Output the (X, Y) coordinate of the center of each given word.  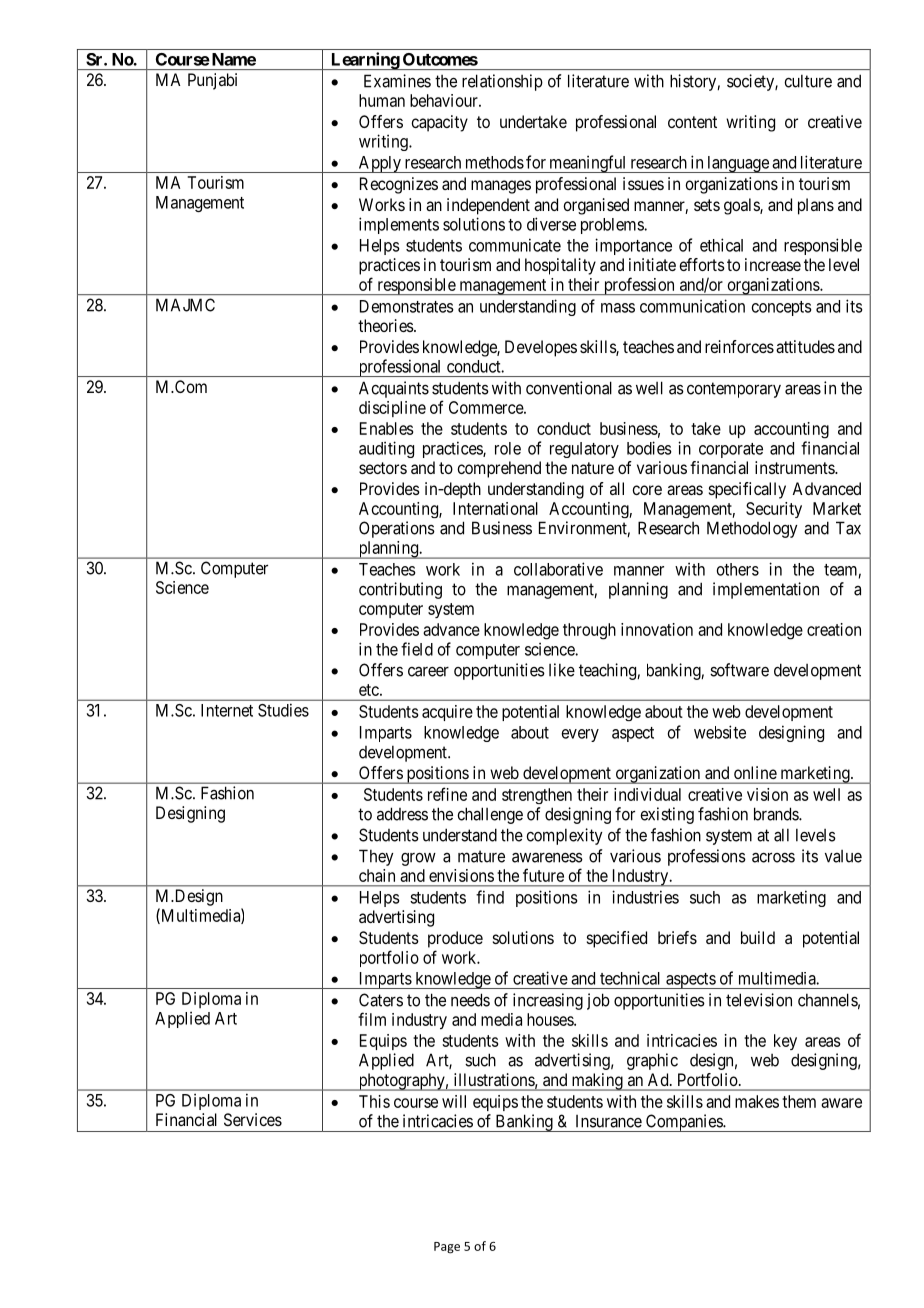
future (543, 875)
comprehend (499, 469)
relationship (502, 82)
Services (253, 1119)
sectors (383, 468)
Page (447, 1248)
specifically (747, 490)
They (376, 857)
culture (808, 81)
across (773, 857)
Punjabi (212, 81)
